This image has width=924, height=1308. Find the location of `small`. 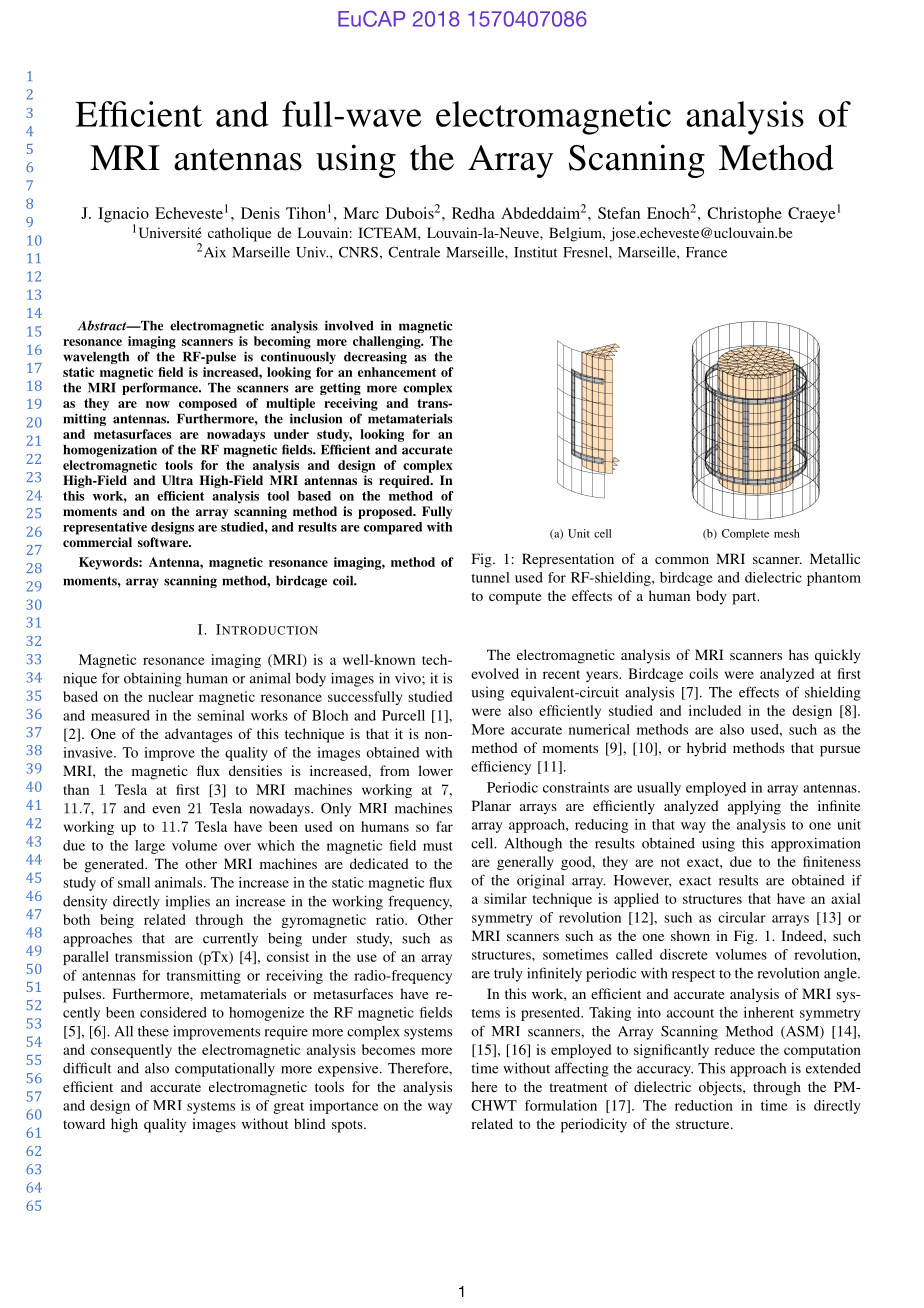

small is located at coordinates (134, 882).
